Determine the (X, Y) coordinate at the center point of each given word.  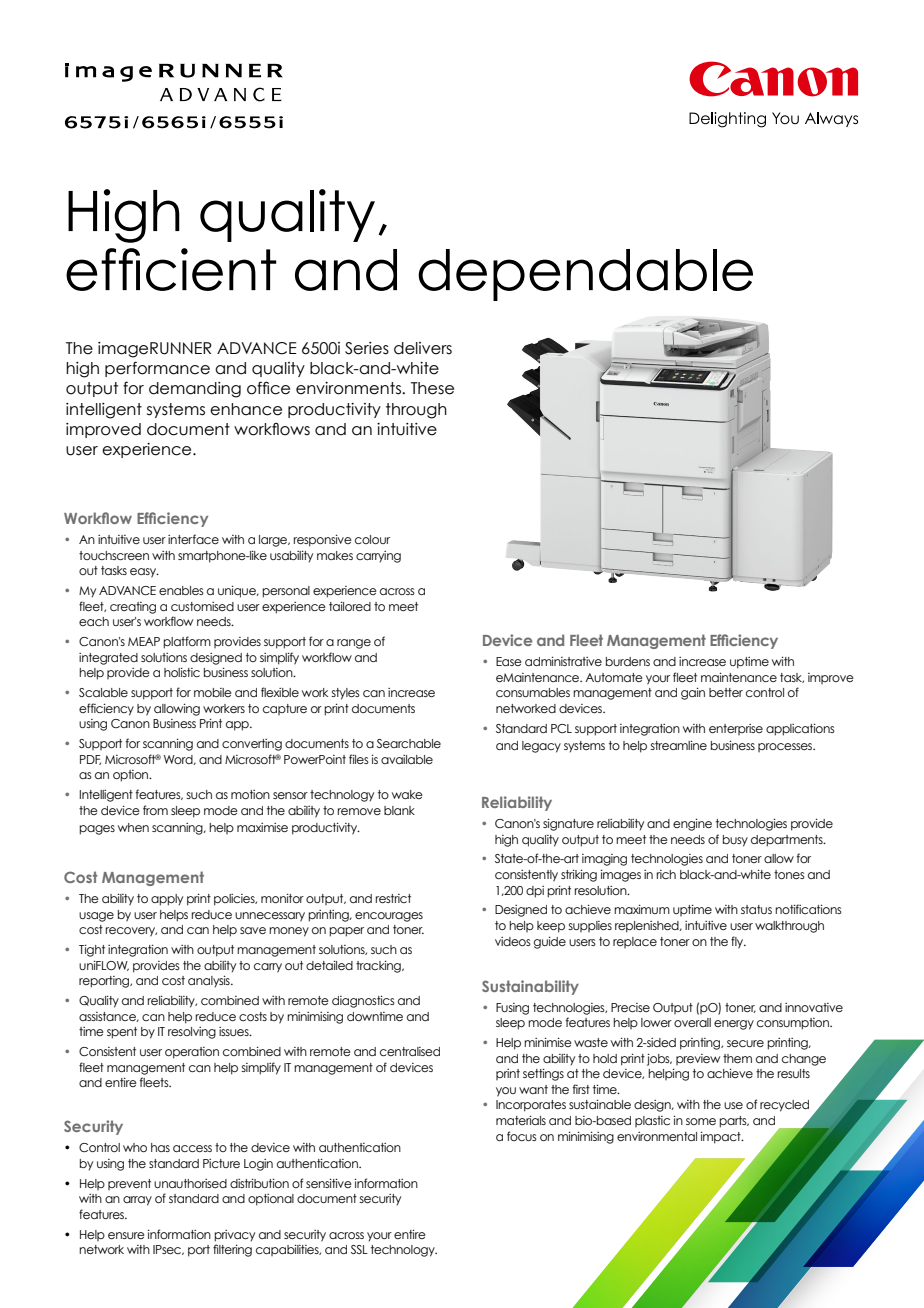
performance (157, 369)
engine (692, 824)
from (155, 810)
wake (407, 794)
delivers (423, 348)
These (432, 388)
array (137, 1201)
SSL (359, 1249)
